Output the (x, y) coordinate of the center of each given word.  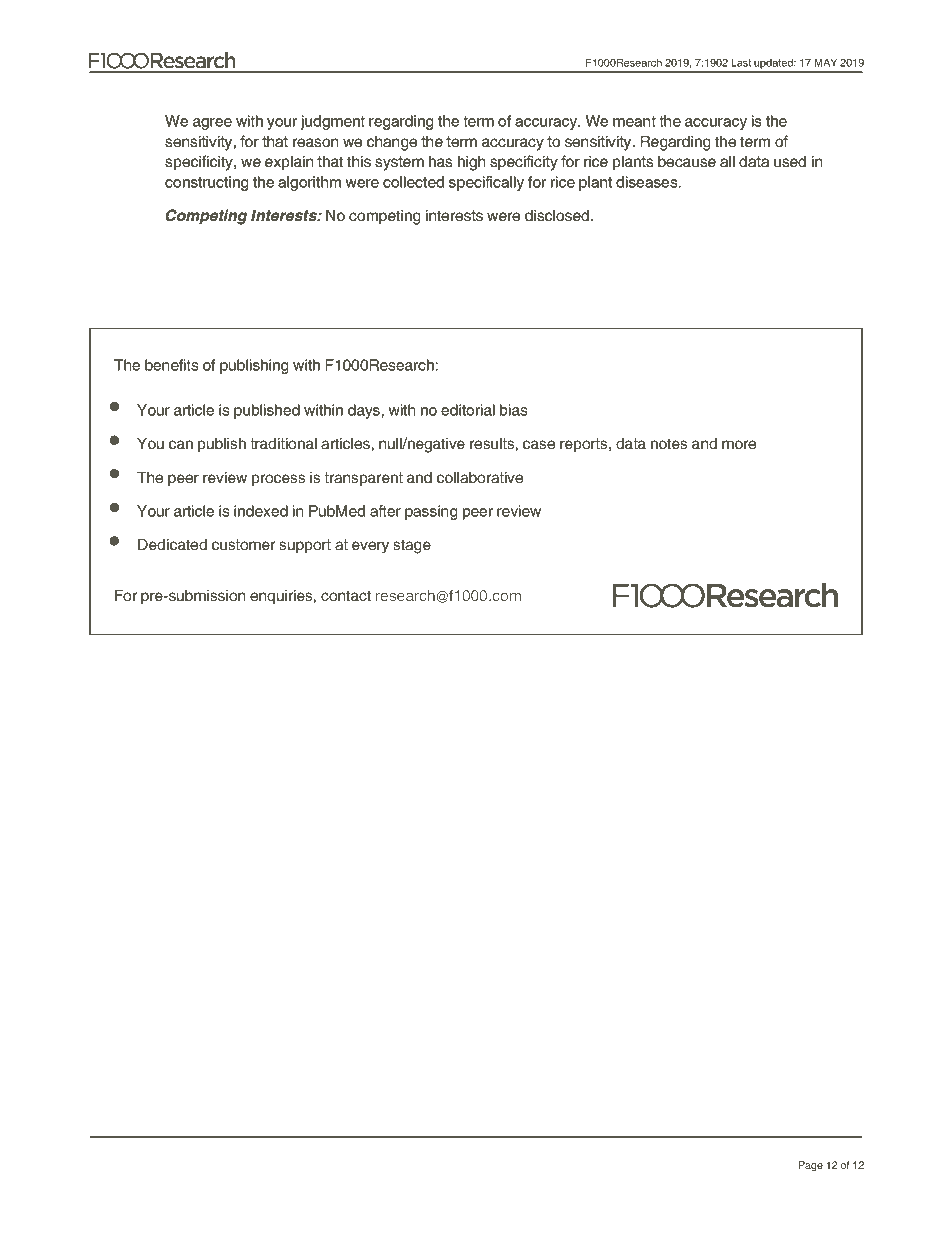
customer (243, 545)
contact (346, 596)
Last (741, 62)
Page (810, 1166)
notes (669, 444)
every (370, 547)
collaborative (480, 478)
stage (412, 546)
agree (212, 124)
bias (513, 410)
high (471, 163)
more (739, 445)
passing (431, 512)
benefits (171, 365)
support (305, 546)
